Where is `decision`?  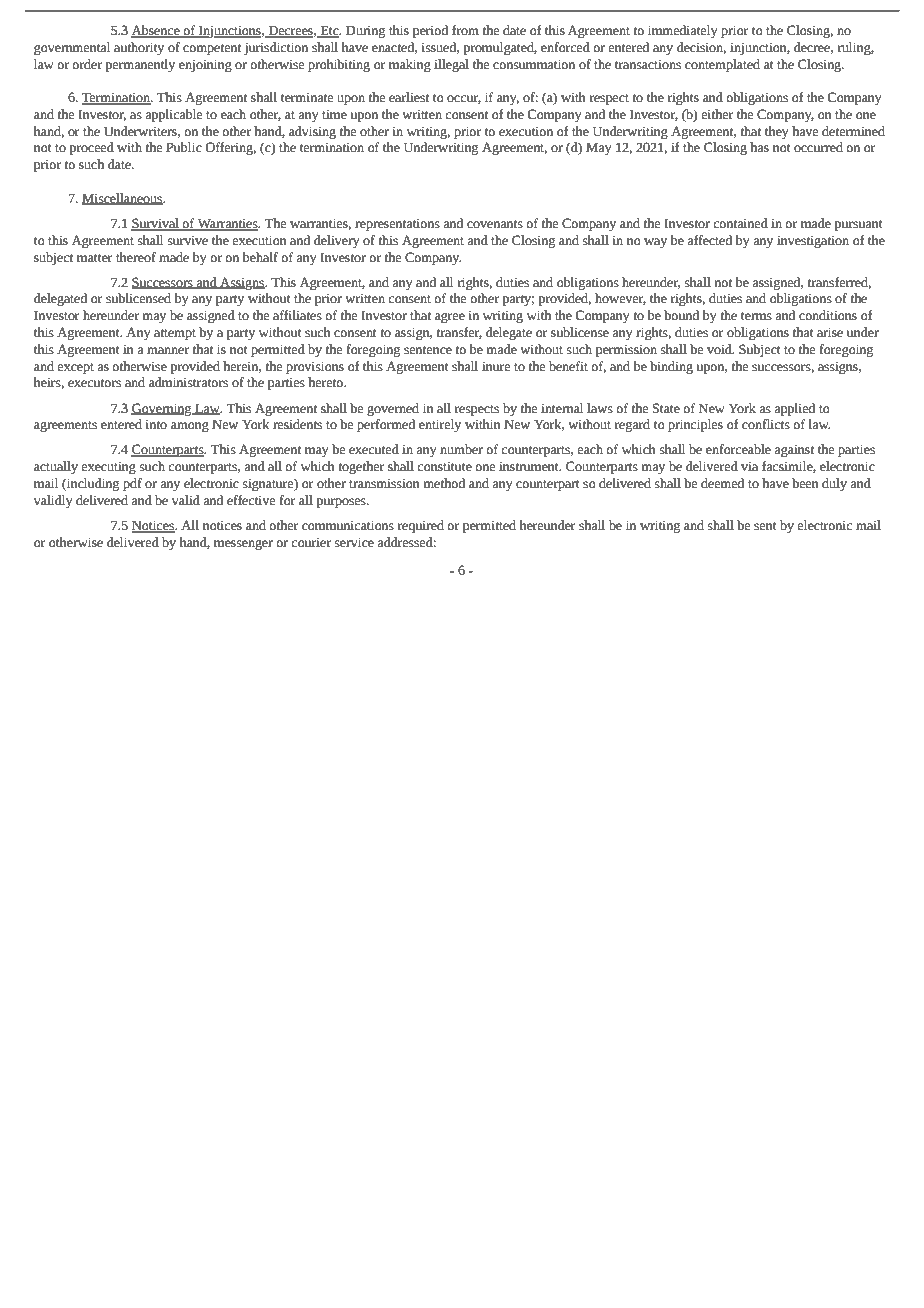
decision is located at coordinates (701, 48).
